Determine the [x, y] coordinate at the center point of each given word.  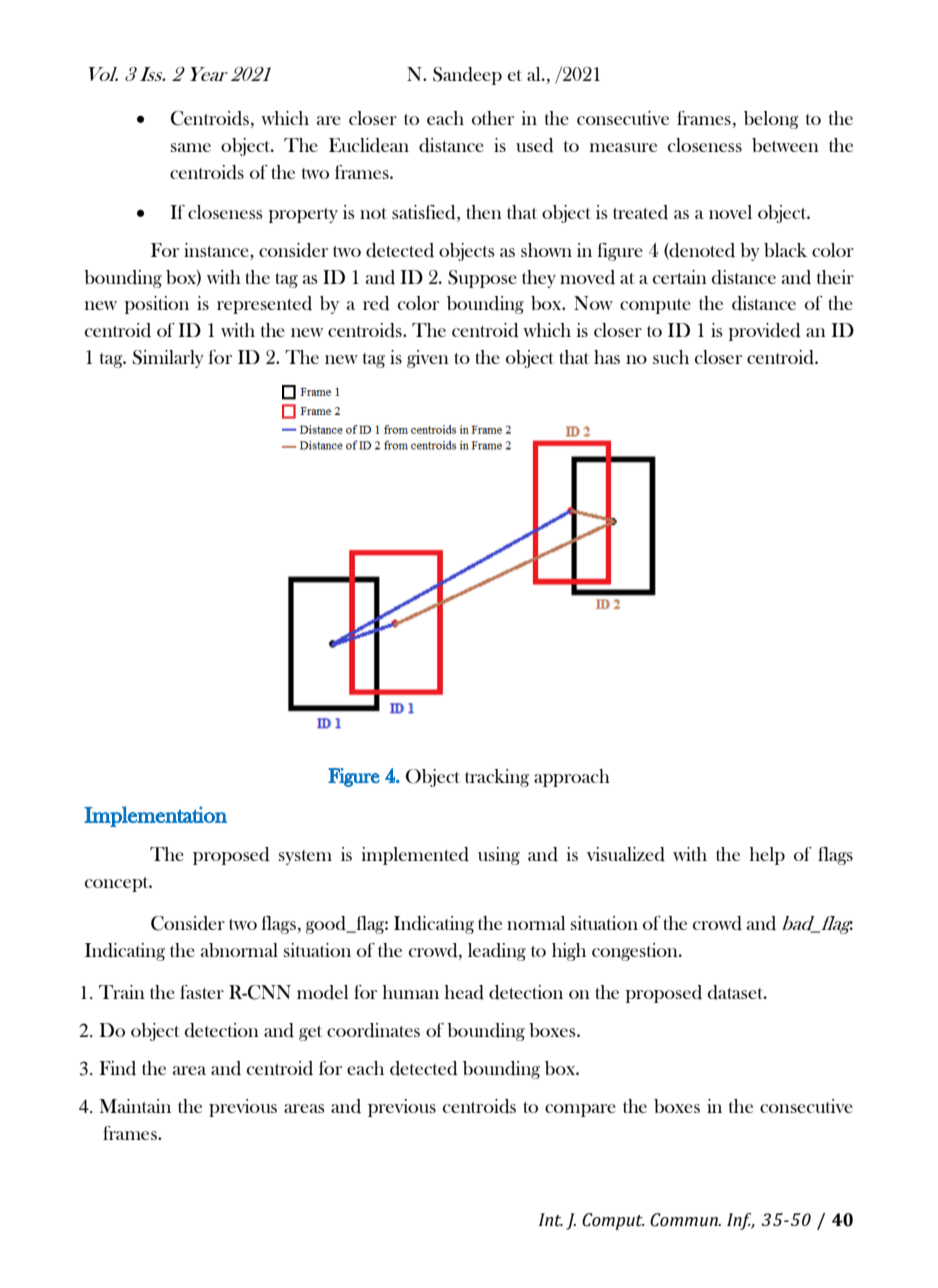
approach [572, 778]
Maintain [135, 1106]
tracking [497, 778]
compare [580, 1110]
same [191, 147]
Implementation [155, 816]
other [493, 118]
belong [771, 120]
